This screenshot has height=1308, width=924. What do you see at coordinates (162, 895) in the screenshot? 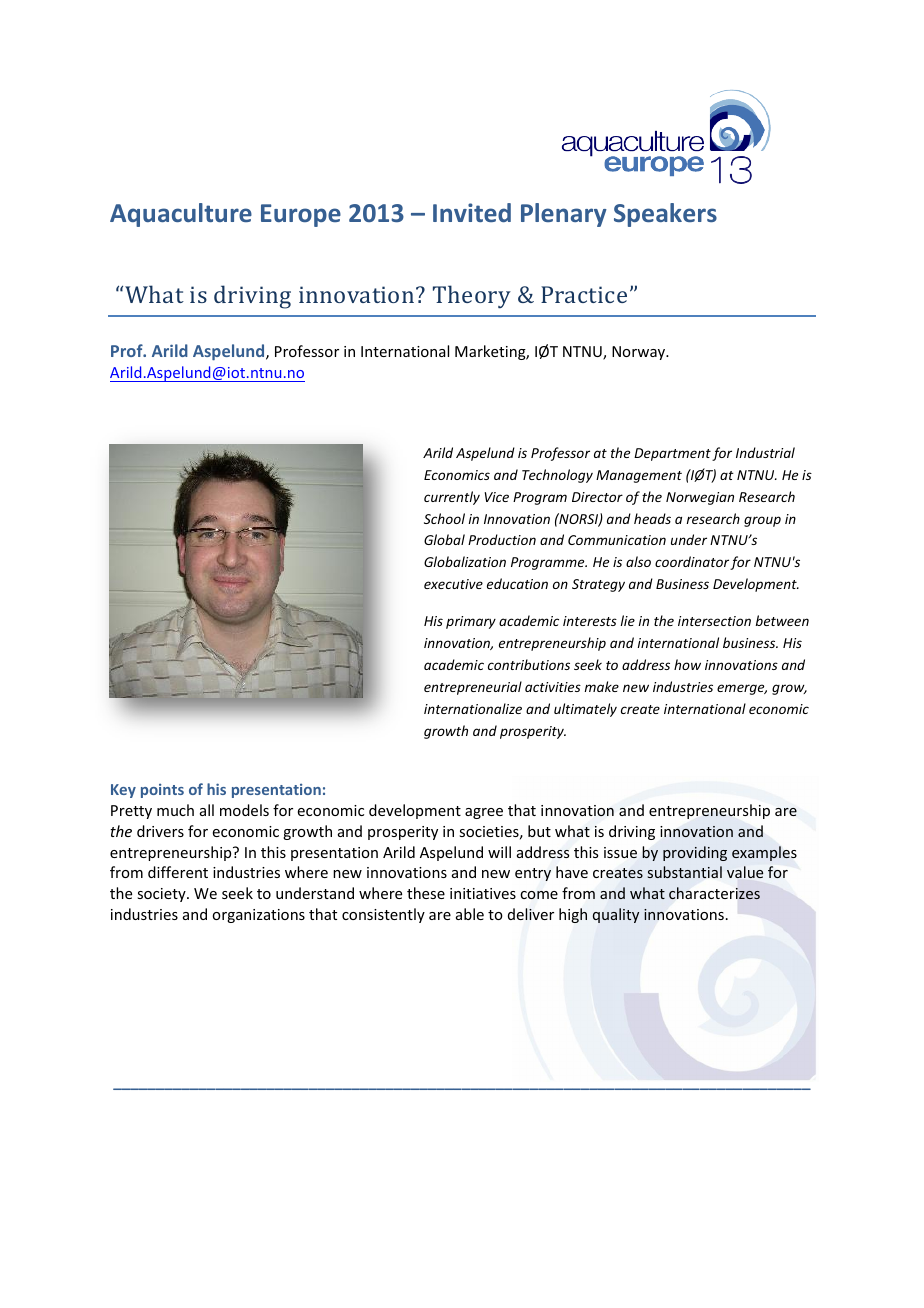
I see `society` at bounding box center [162, 895].
